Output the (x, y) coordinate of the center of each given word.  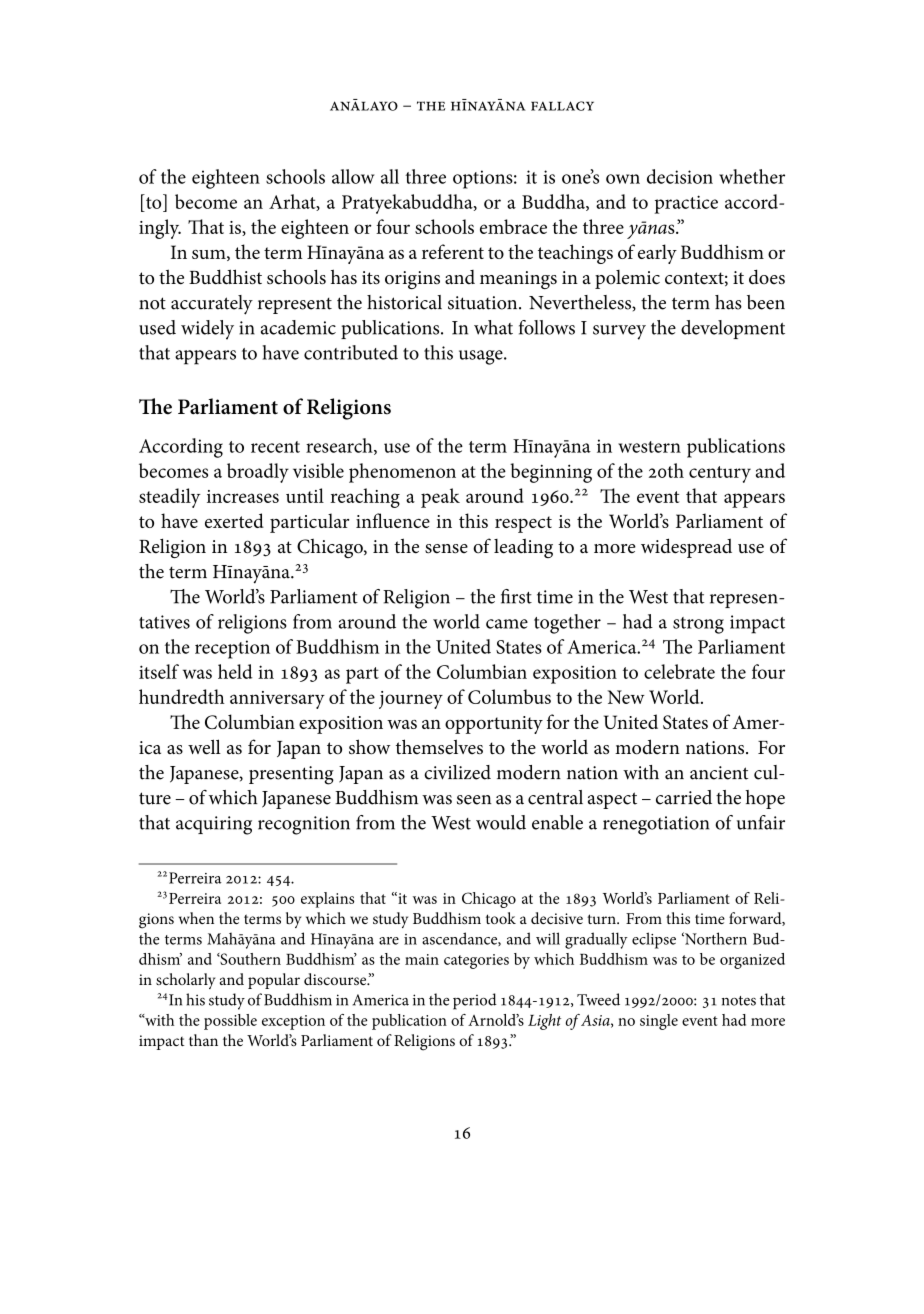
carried (684, 797)
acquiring (214, 825)
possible (230, 1022)
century (720, 474)
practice (686, 204)
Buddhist (225, 277)
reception (232, 649)
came (507, 624)
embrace (513, 226)
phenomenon (402, 473)
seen (474, 800)
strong (698, 625)
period (475, 1001)
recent (275, 447)
